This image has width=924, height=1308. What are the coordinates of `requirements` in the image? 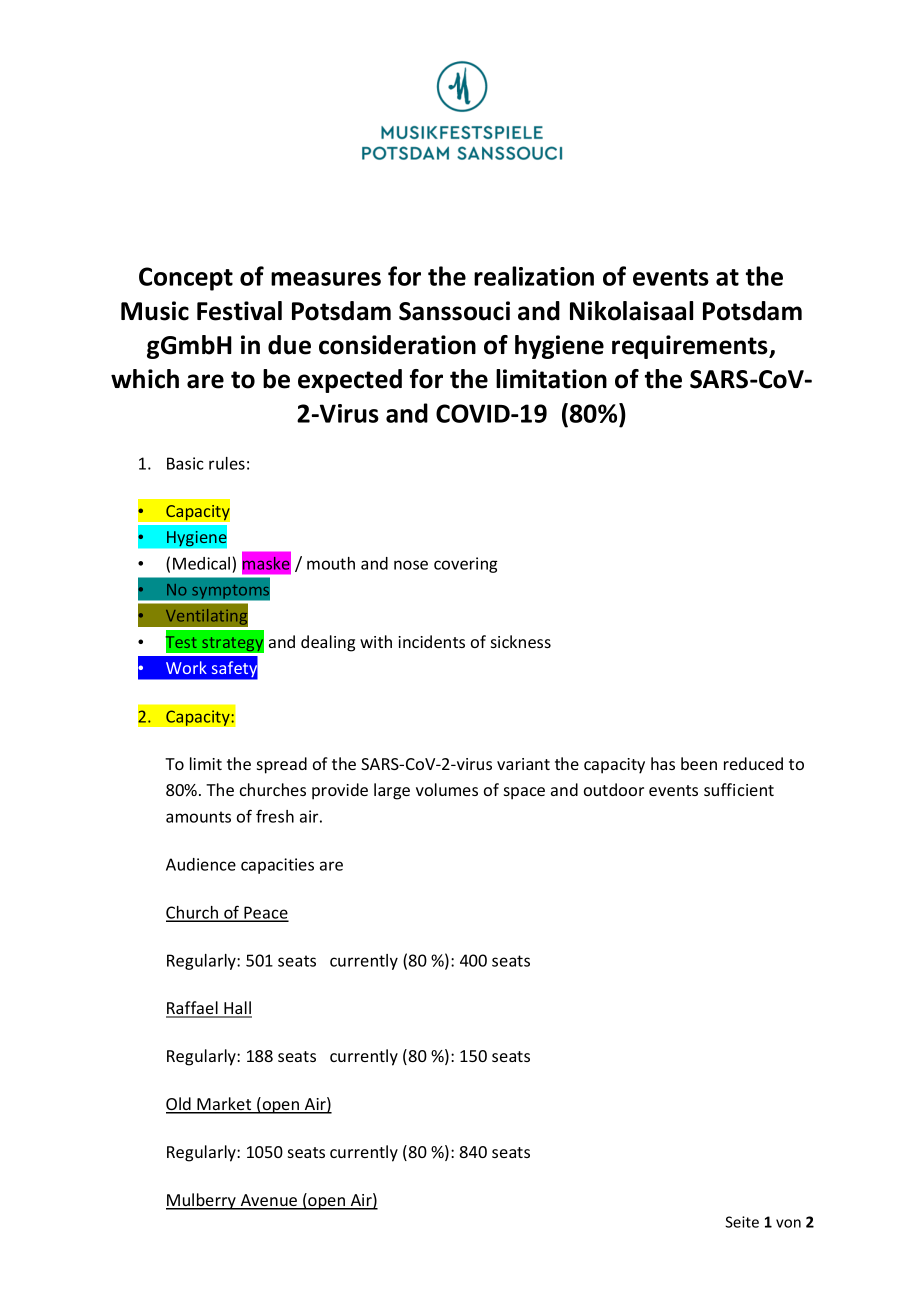 It's located at (691, 347).
